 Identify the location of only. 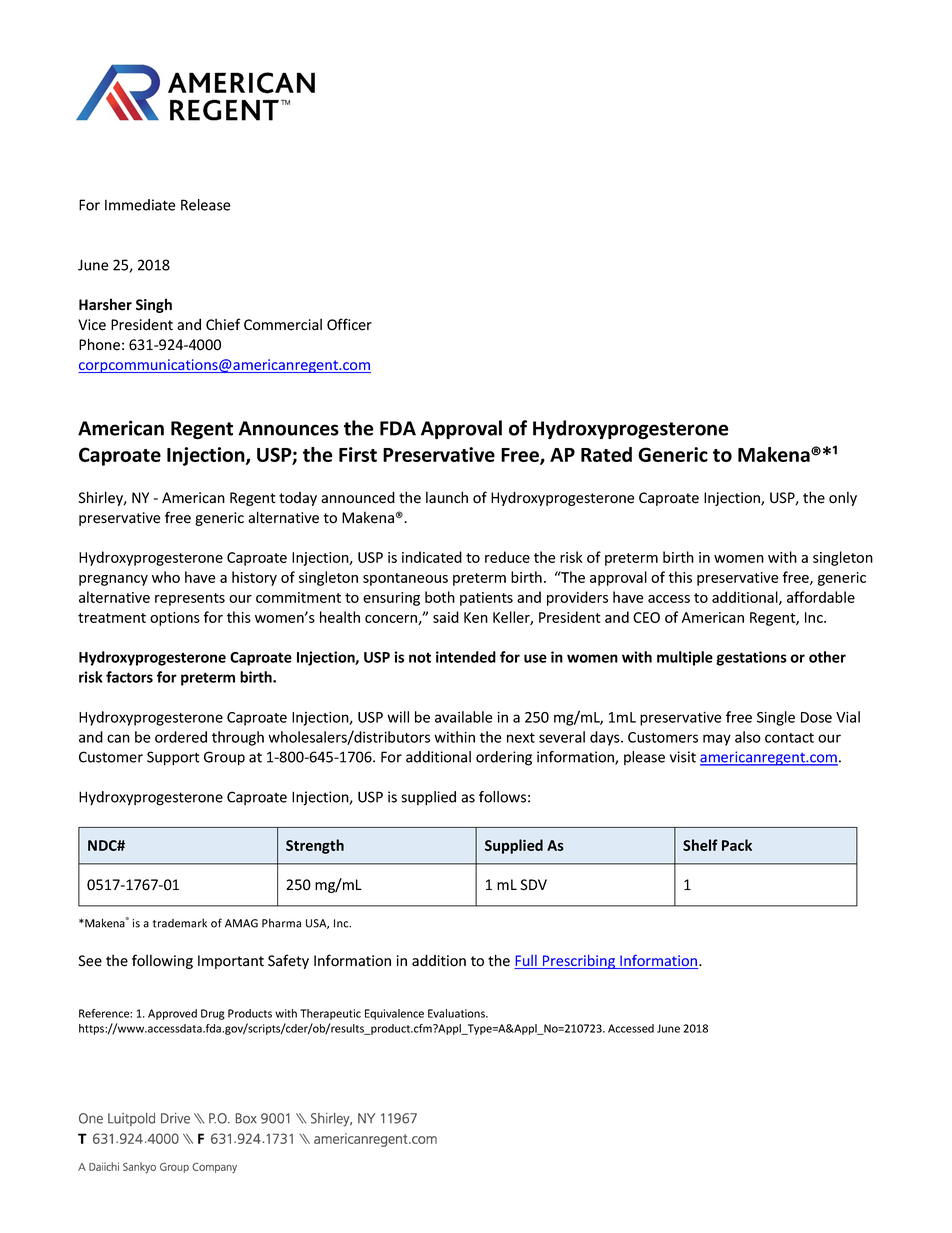
(843, 498).
